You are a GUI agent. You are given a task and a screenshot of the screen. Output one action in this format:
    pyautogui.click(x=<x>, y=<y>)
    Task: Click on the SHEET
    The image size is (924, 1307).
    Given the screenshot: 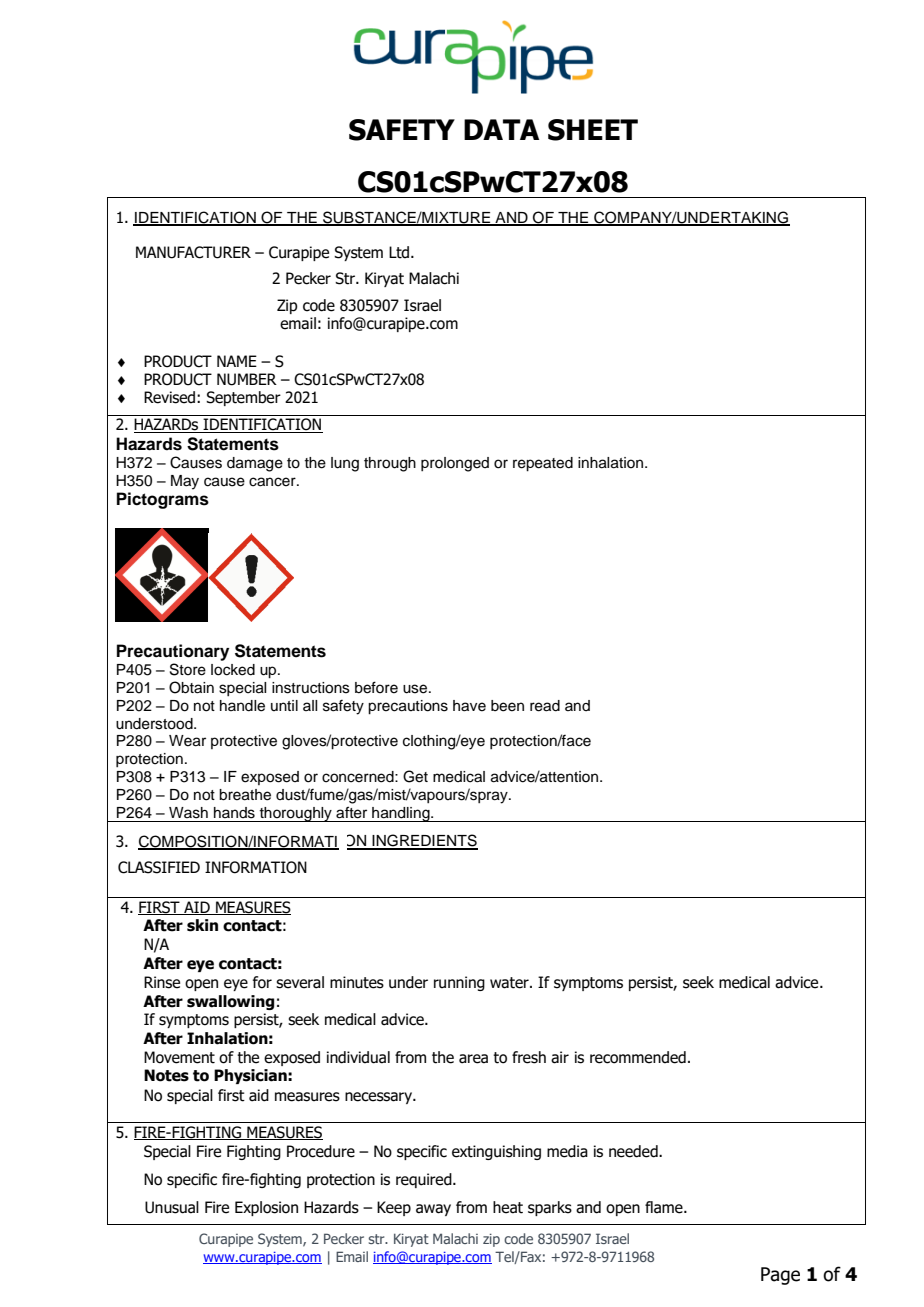 What is the action you would take?
    pyautogui.click(x=593, y=130)
